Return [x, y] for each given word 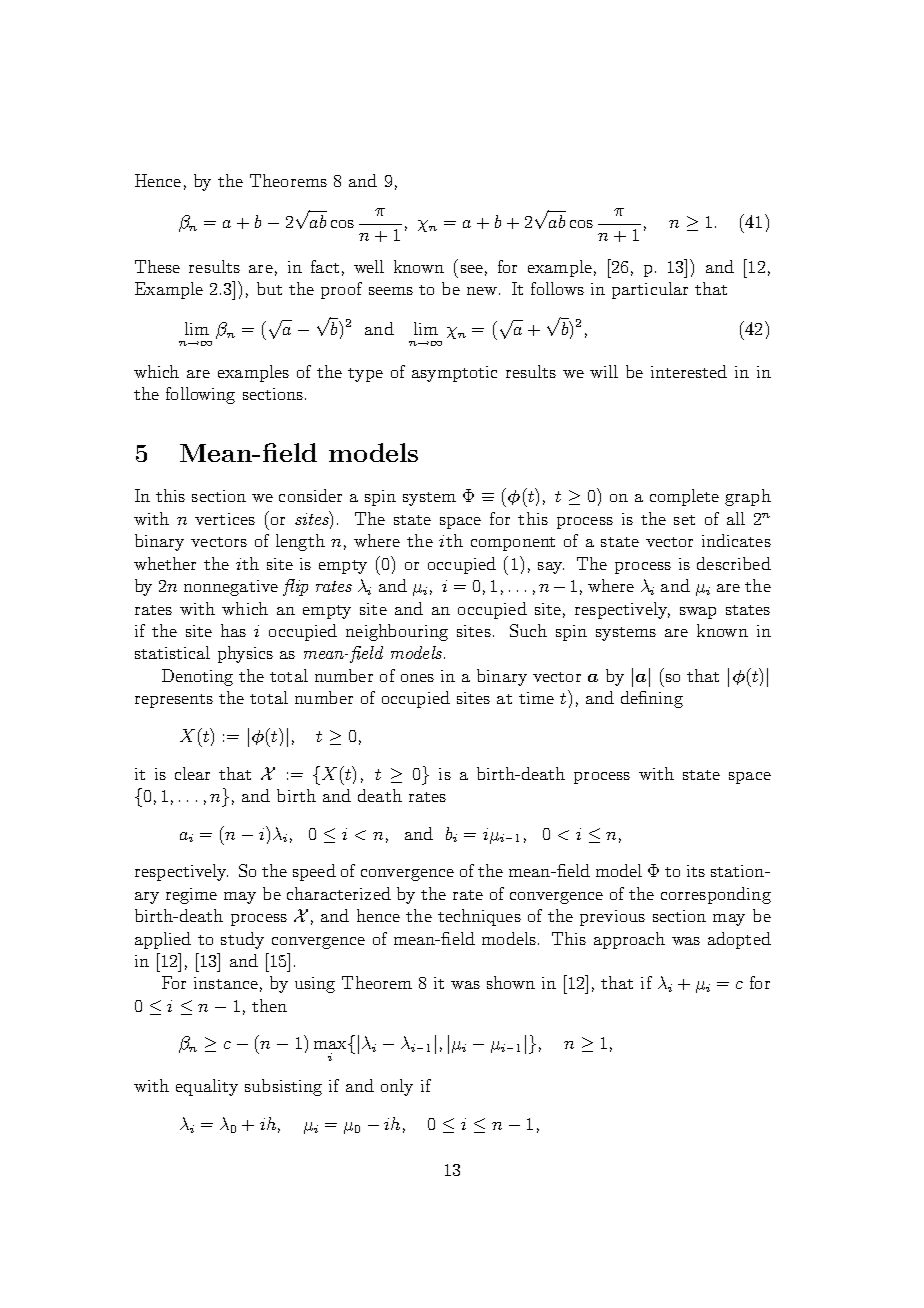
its [696, 871]
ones [417, 678]
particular [650, 290]
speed [314, 872]
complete [684, 497]
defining [652, 699]
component [513, 544]
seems [391, 291]
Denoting [197, 677]
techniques [479, 917]
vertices [225, 519]
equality [207, 1087]
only [397, 1087]
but [269, 288]
